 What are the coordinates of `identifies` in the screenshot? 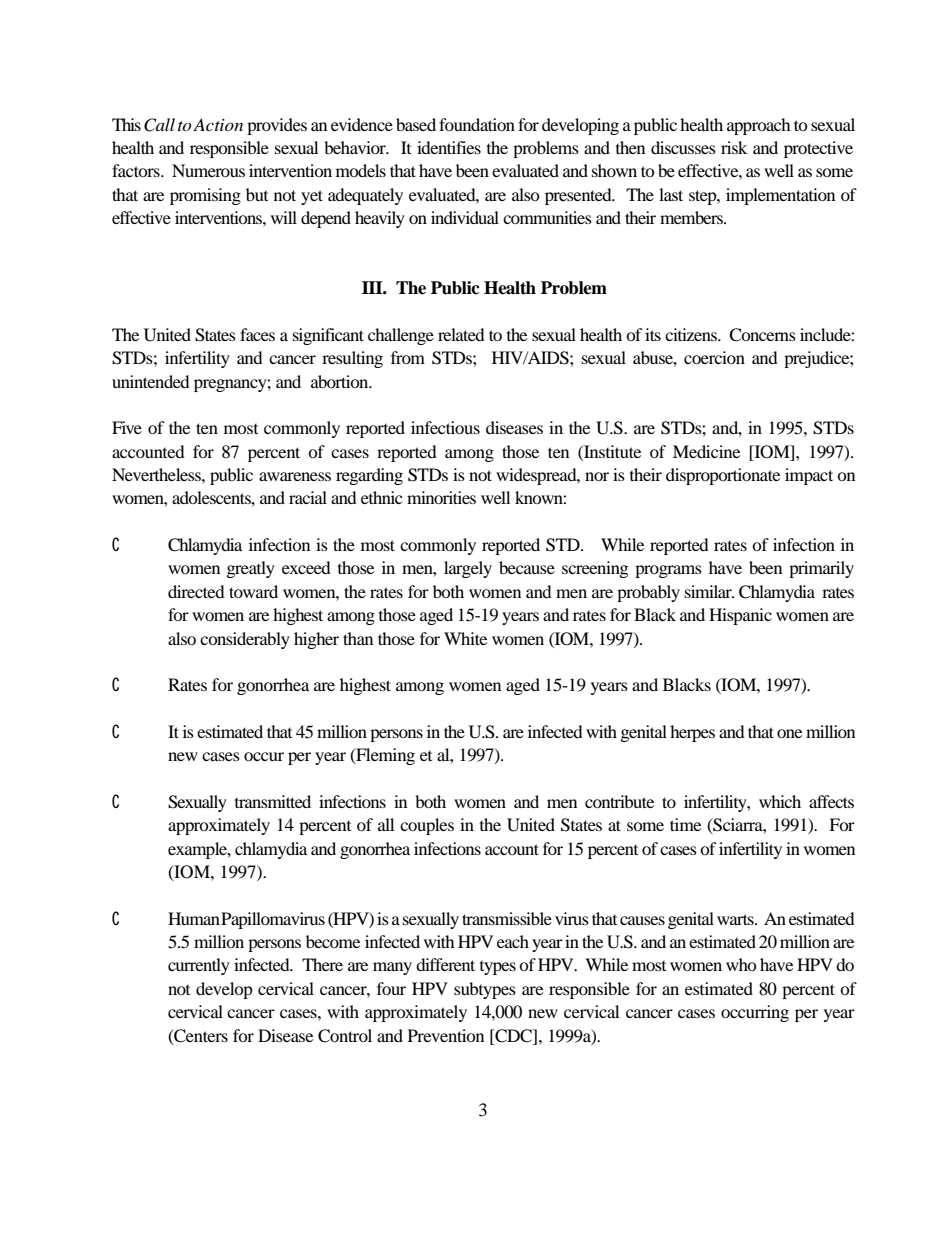 It's located at (449, 147).
